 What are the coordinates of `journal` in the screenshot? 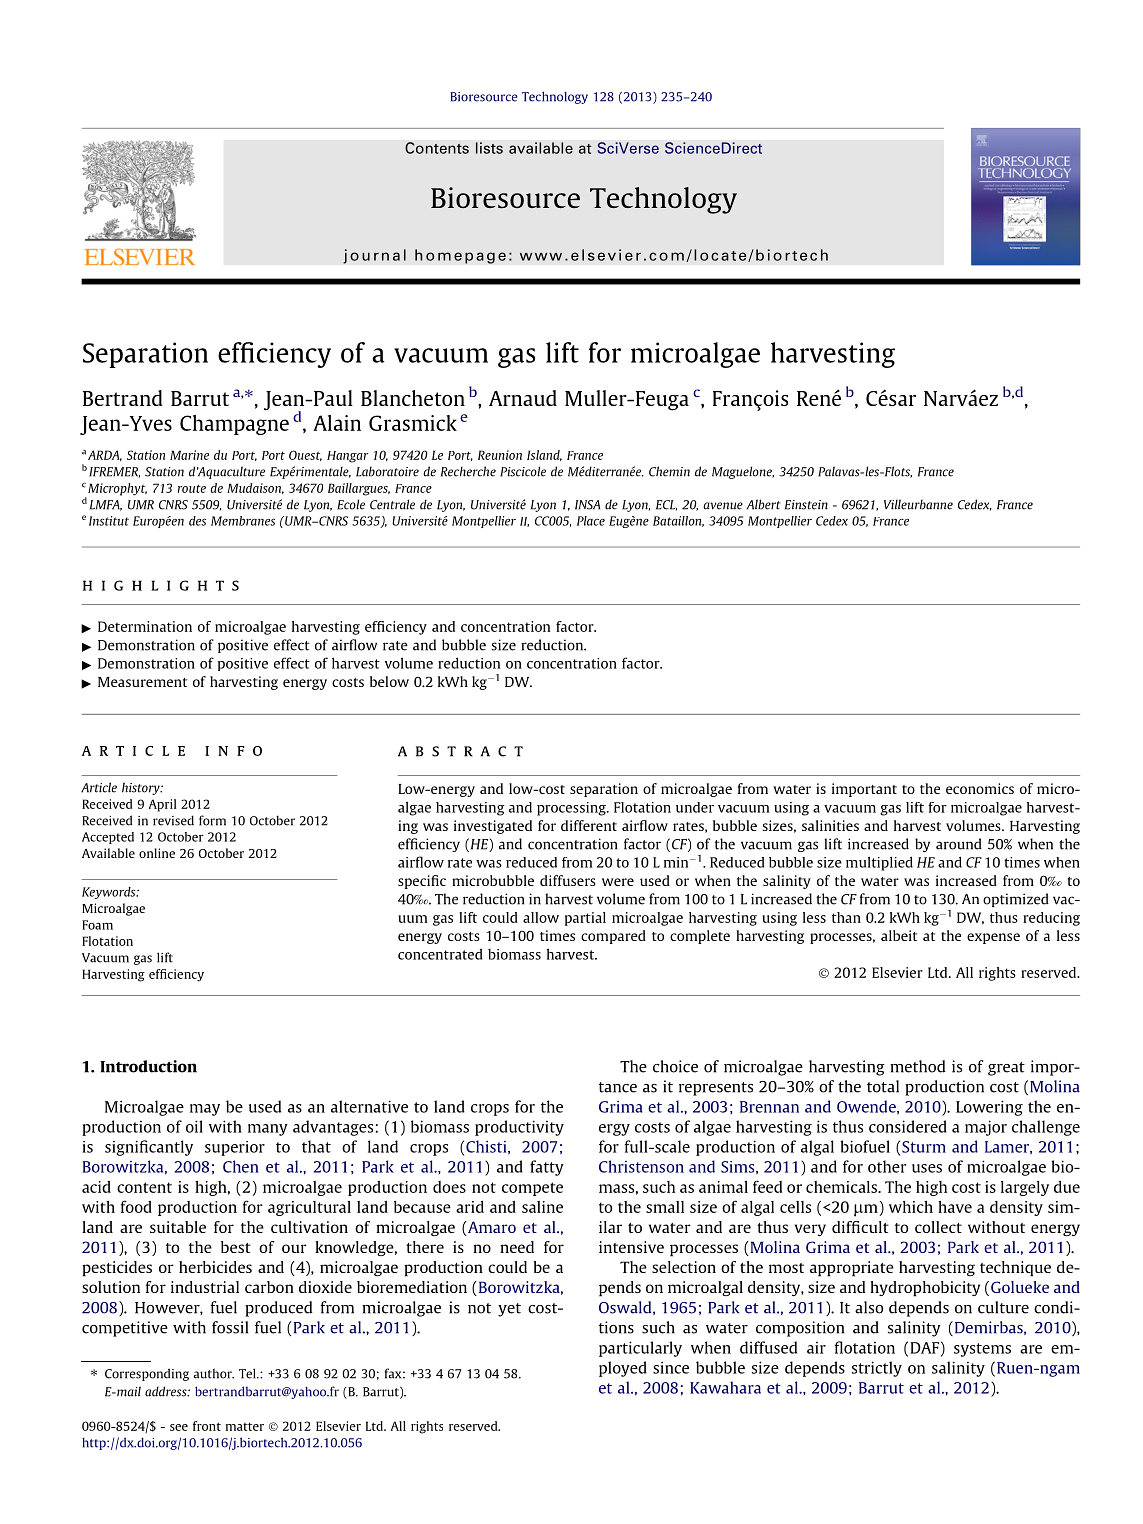 It's located at (374, 256).
